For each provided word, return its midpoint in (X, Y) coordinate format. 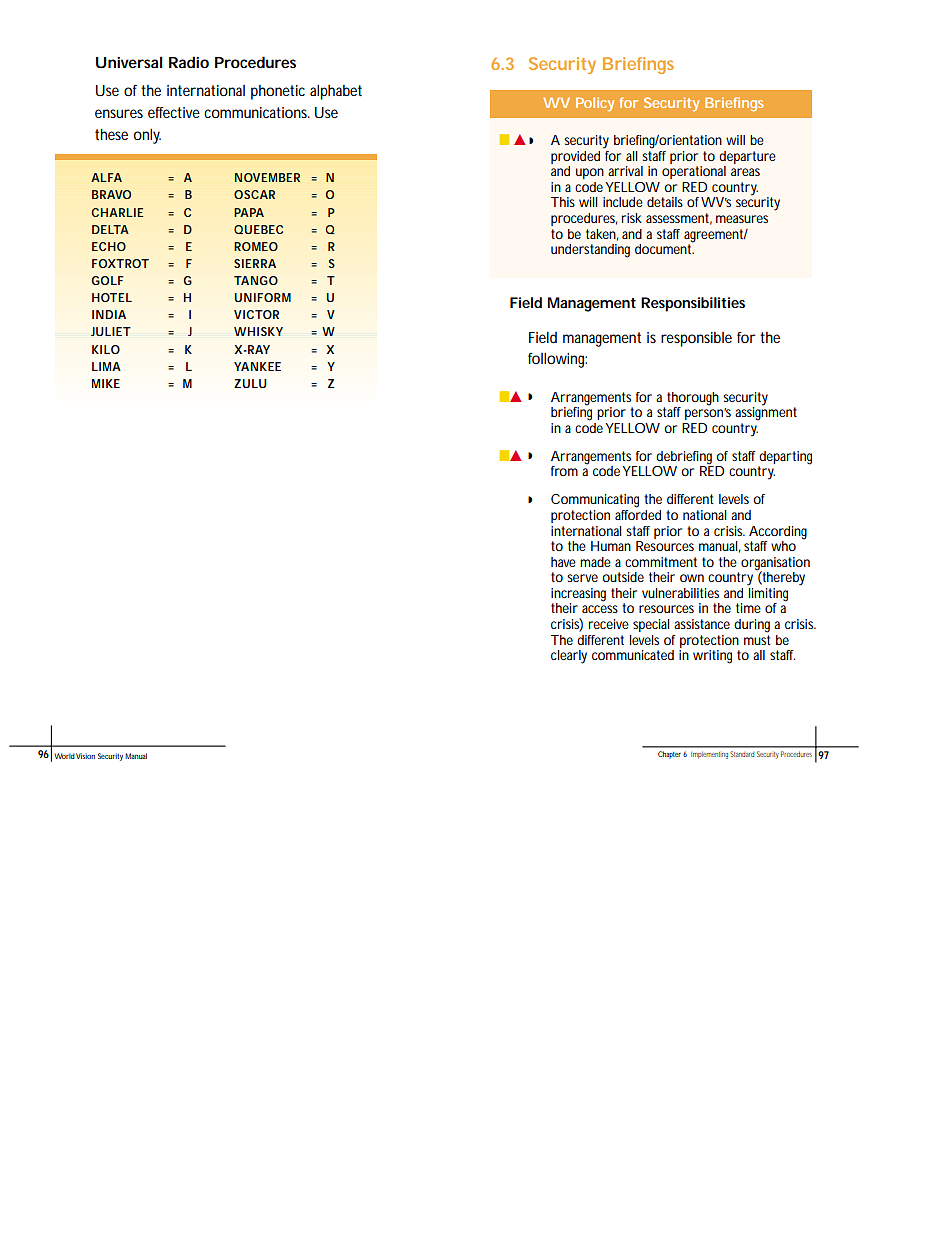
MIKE (106, 383)
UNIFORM (263, 297)
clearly (569, 657)
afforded (638, 515)
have (563, 562)
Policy (595, 104)
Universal (129, 62)
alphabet (336, 92)
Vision (85, 756)
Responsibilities (693, 304)
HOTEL (112, 297)
